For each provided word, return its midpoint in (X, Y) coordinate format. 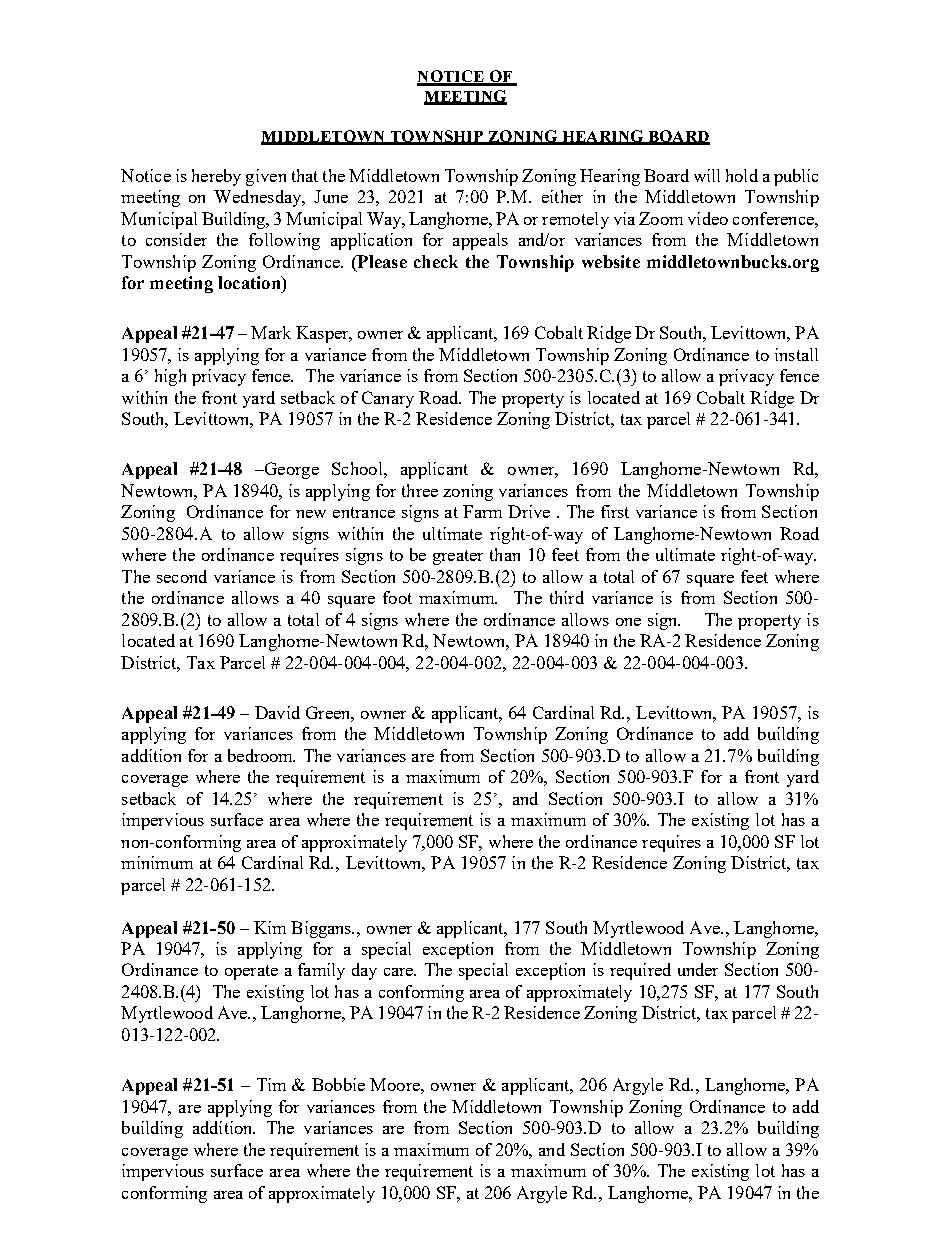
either (562, 196)
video (708, 218)
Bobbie (338, 1084)
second (182, 576)
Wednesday (259, 198)
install (796, 354)
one (628, 622)
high (170, 377)
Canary (388, 399)
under (698, 969)
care (400, 972)
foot (397, 597)
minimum (157, 862)
